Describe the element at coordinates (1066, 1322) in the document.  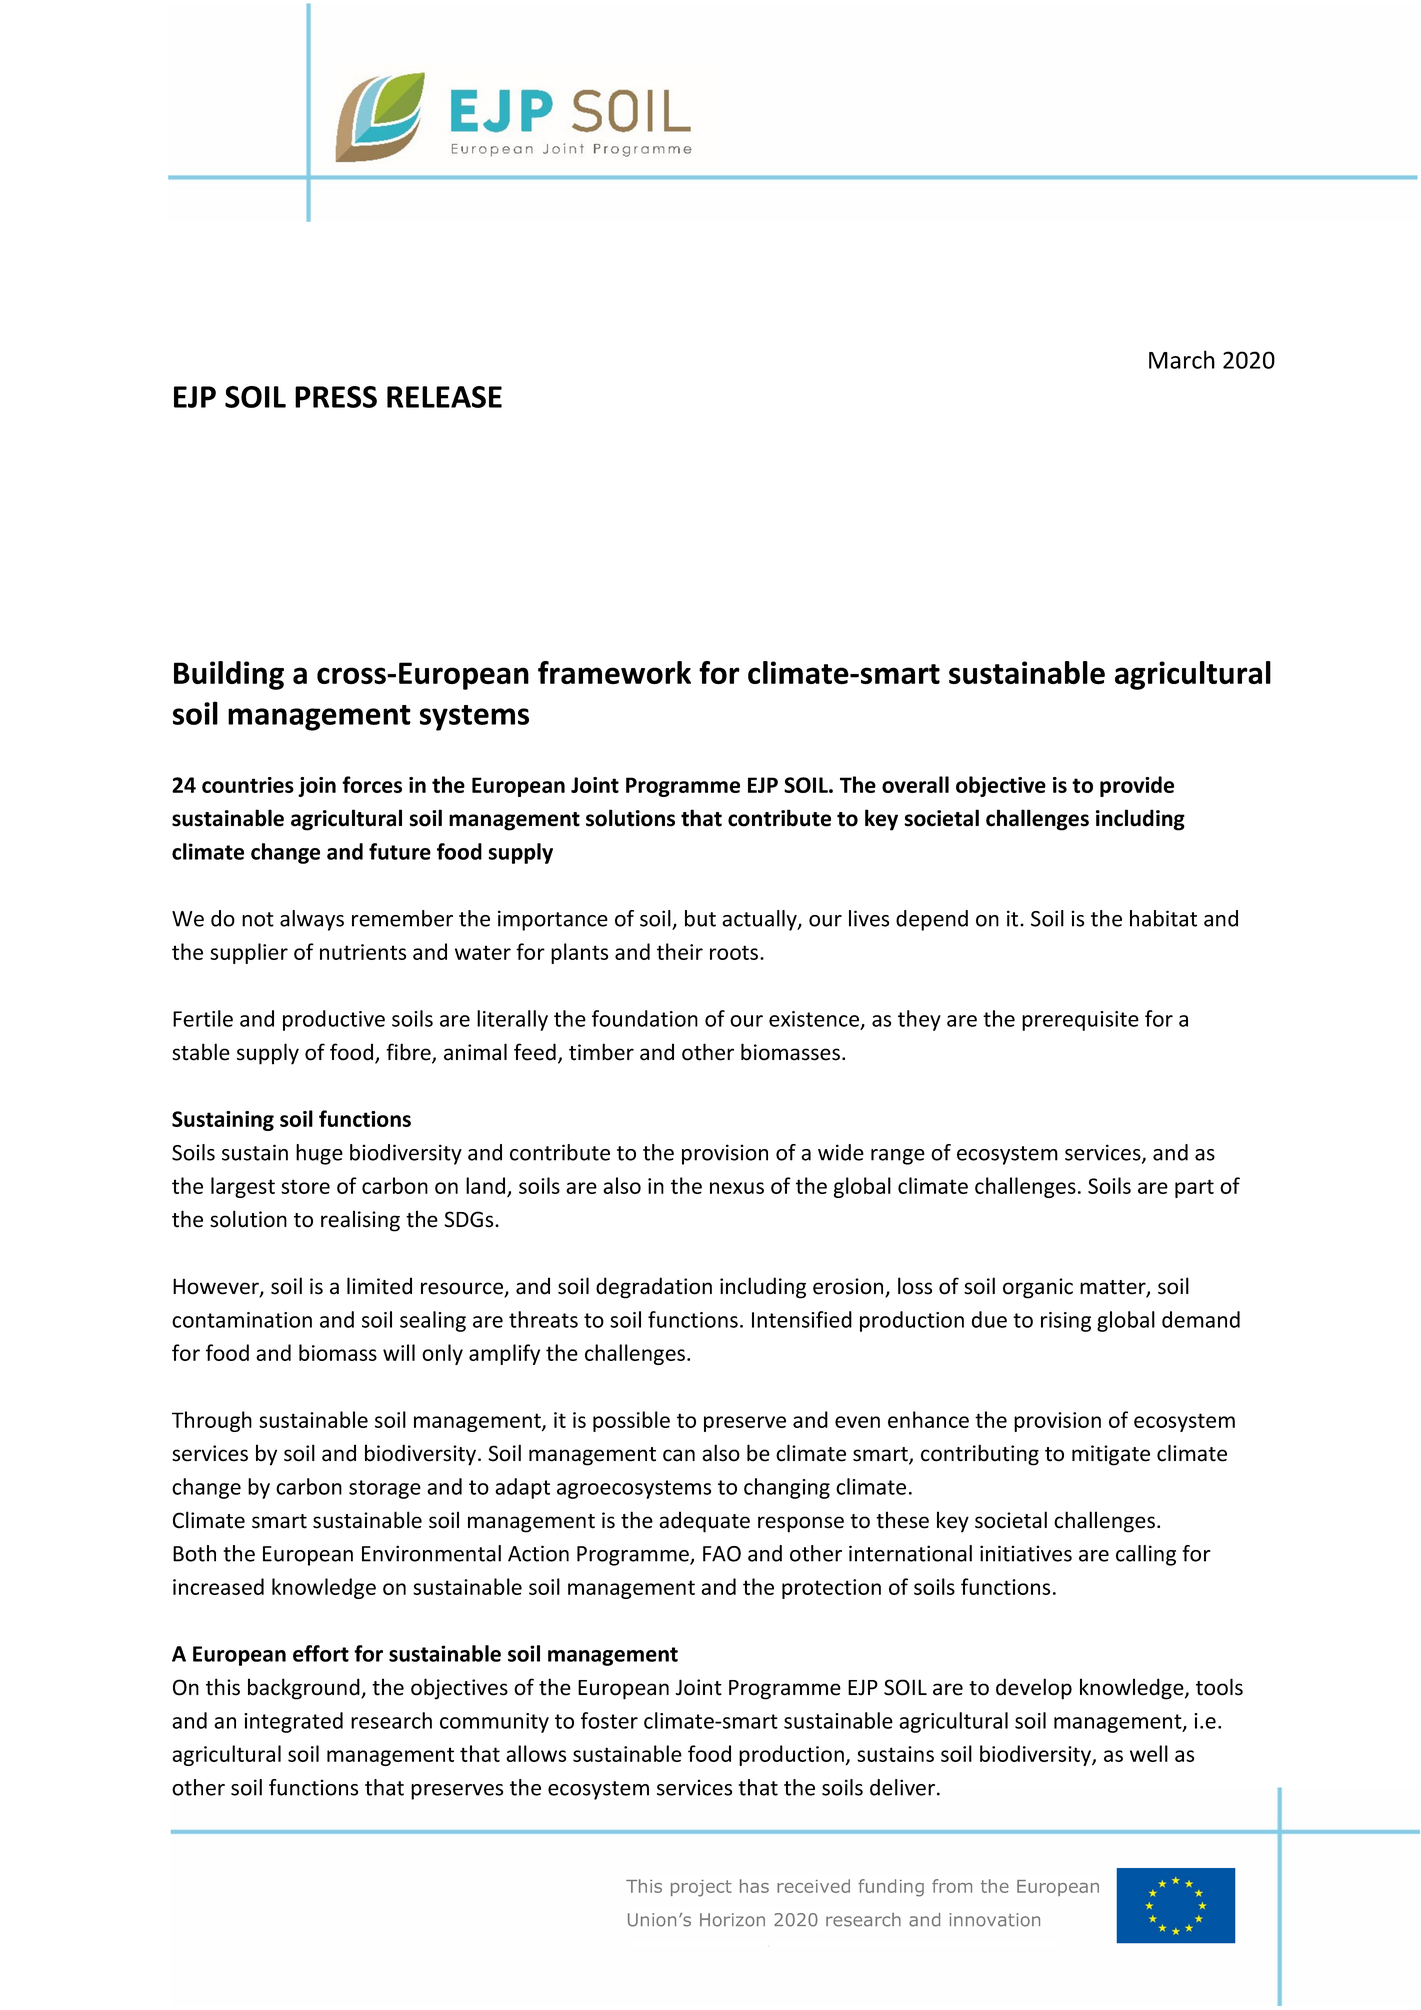
I see `rising` at that location.
